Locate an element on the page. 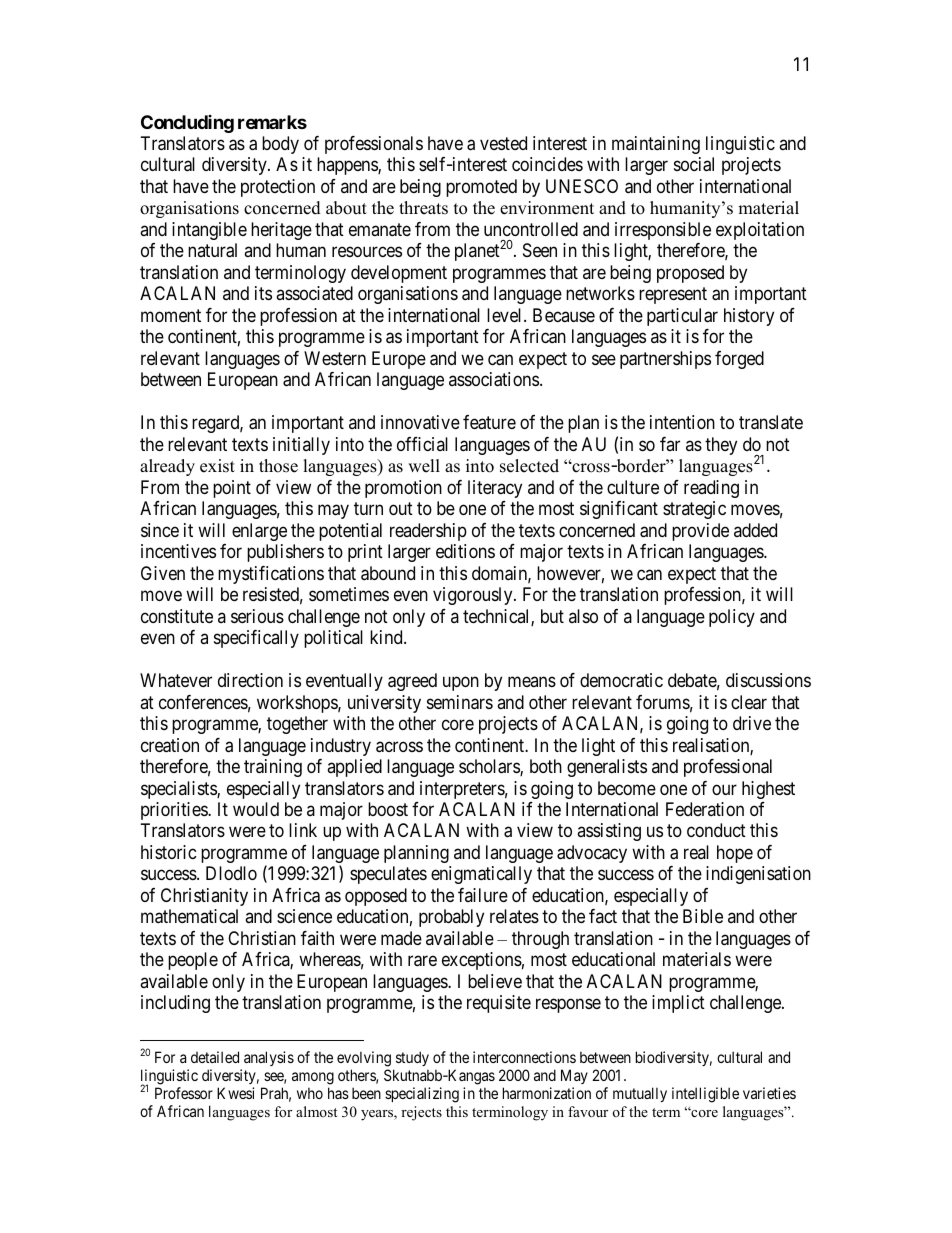 The width and height of the document is (952, 1233). specializing is located at coordinates (422, 1095).
